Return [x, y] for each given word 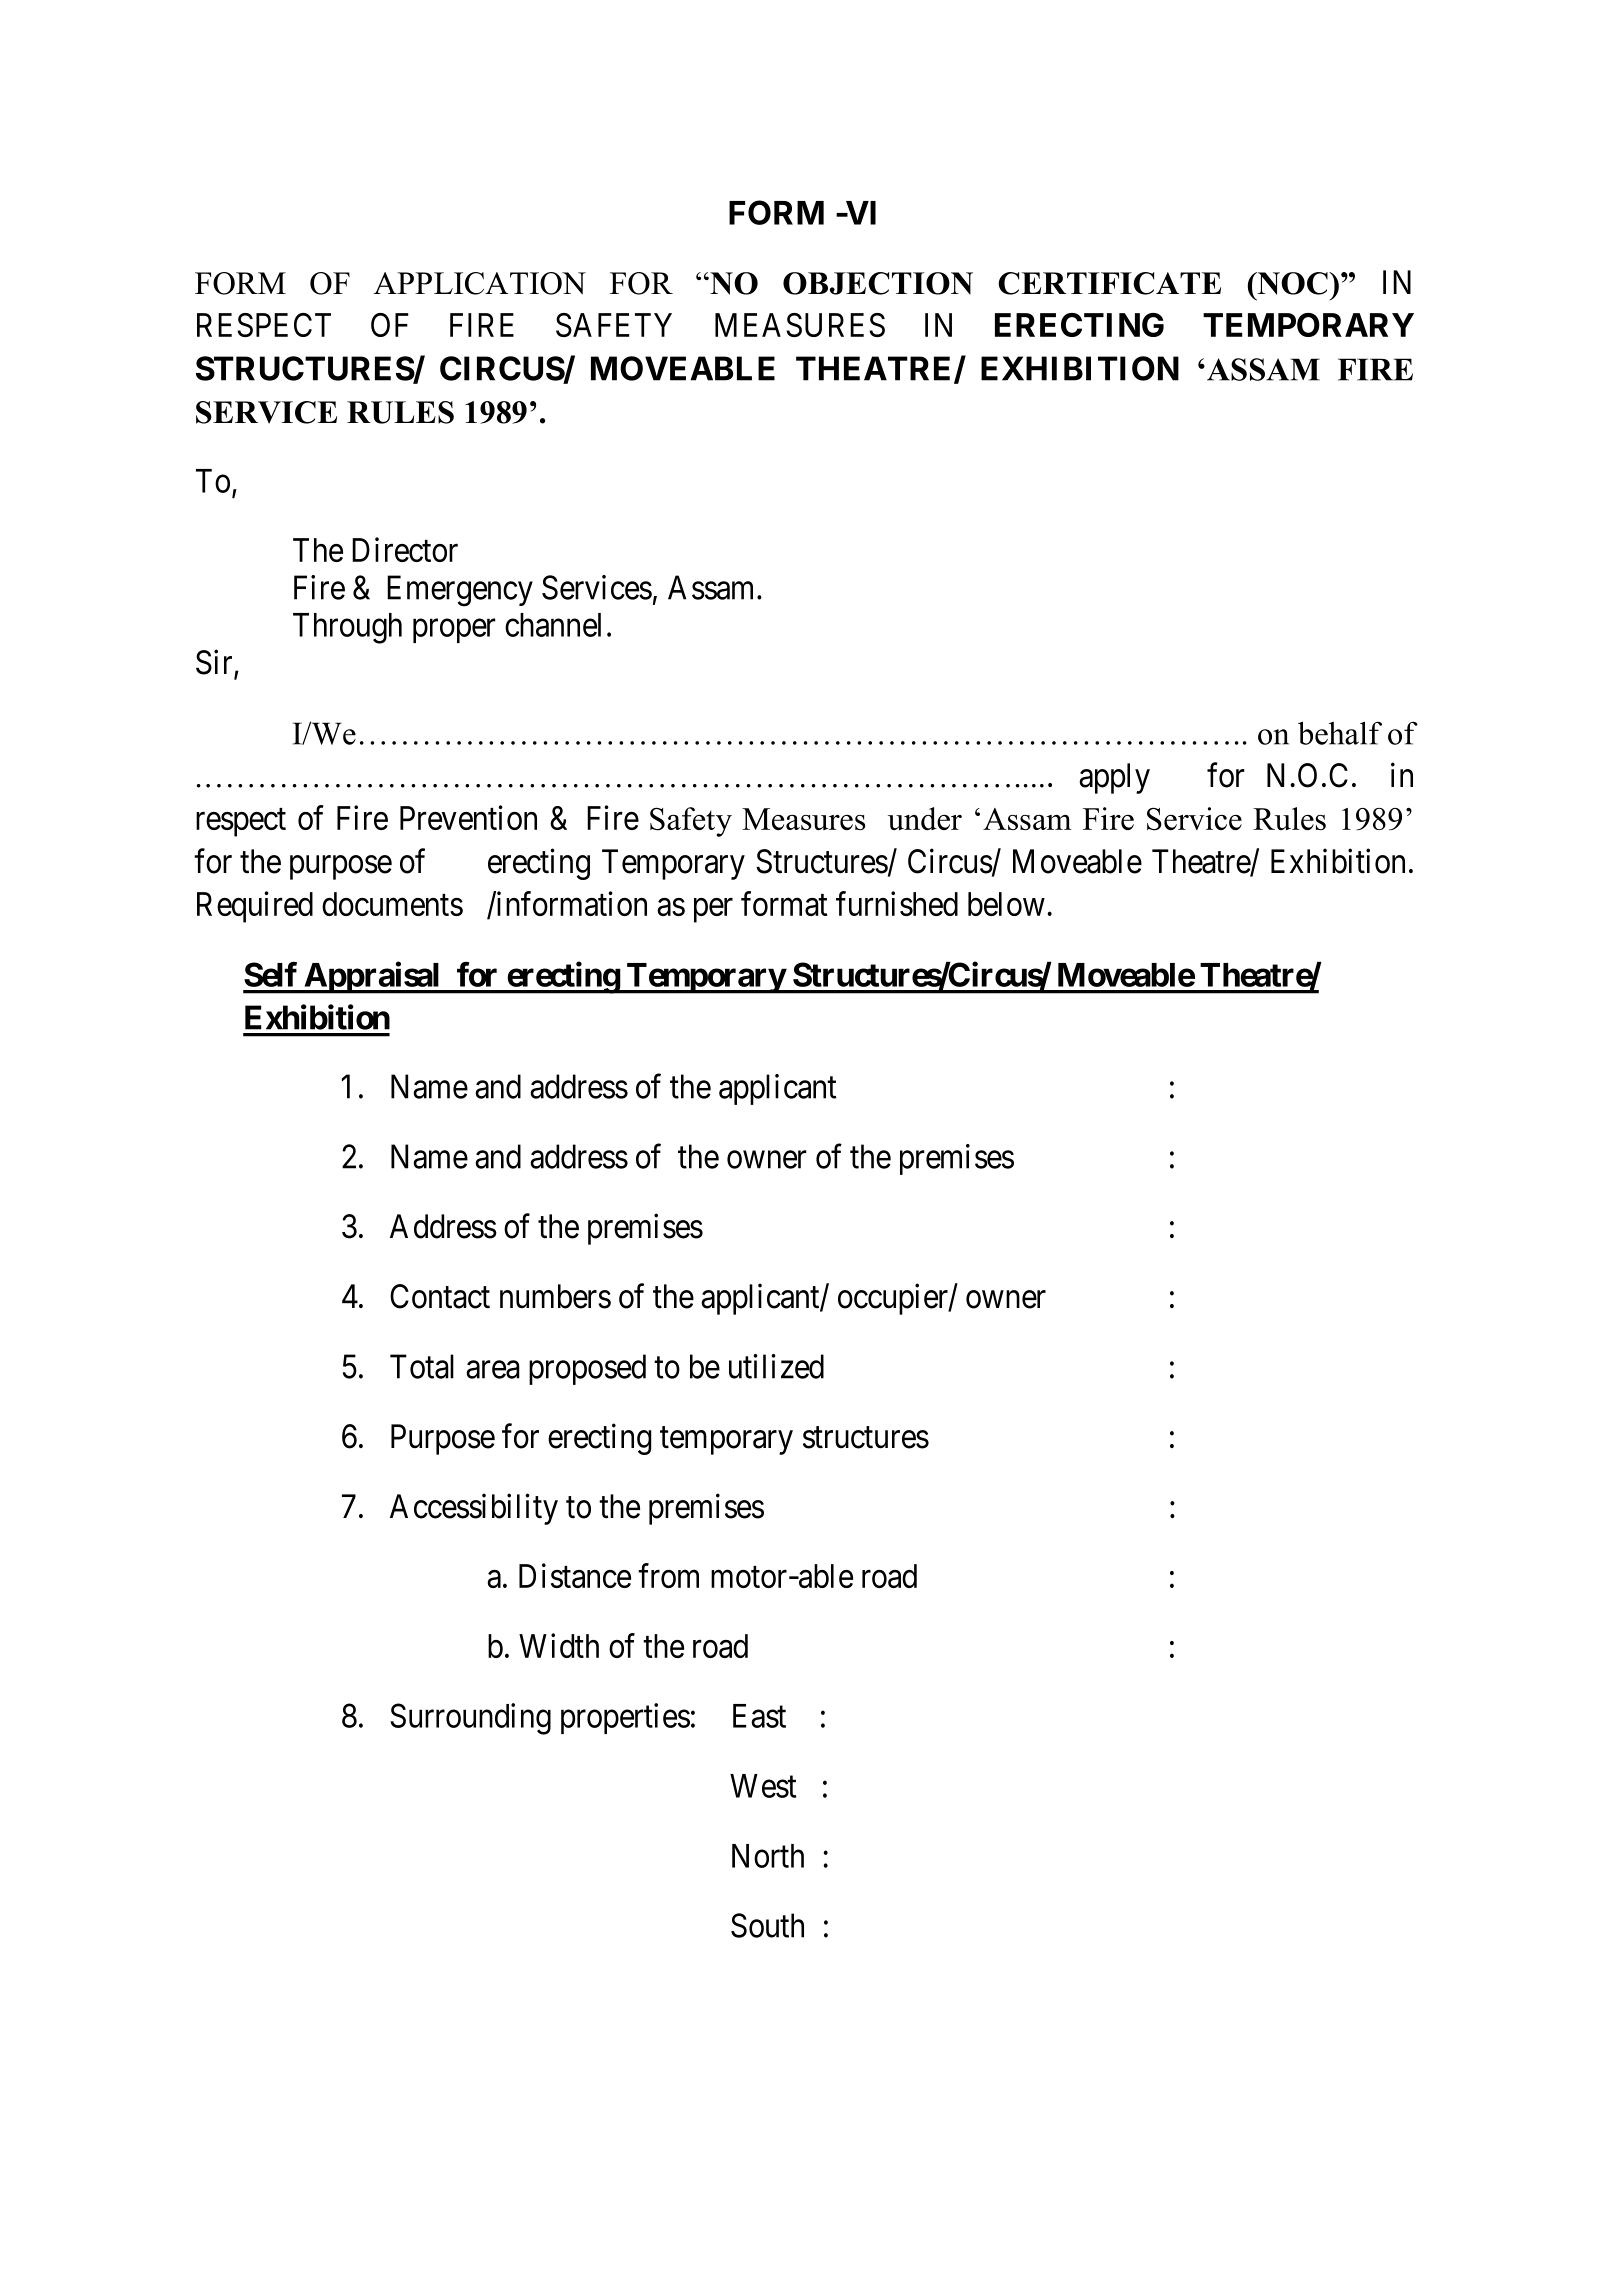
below [1006, 904]
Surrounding [470, 1719]
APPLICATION [480, 283]
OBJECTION [878, 283]
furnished [897, 903]
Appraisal [372, 978]
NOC [1292, 283]
